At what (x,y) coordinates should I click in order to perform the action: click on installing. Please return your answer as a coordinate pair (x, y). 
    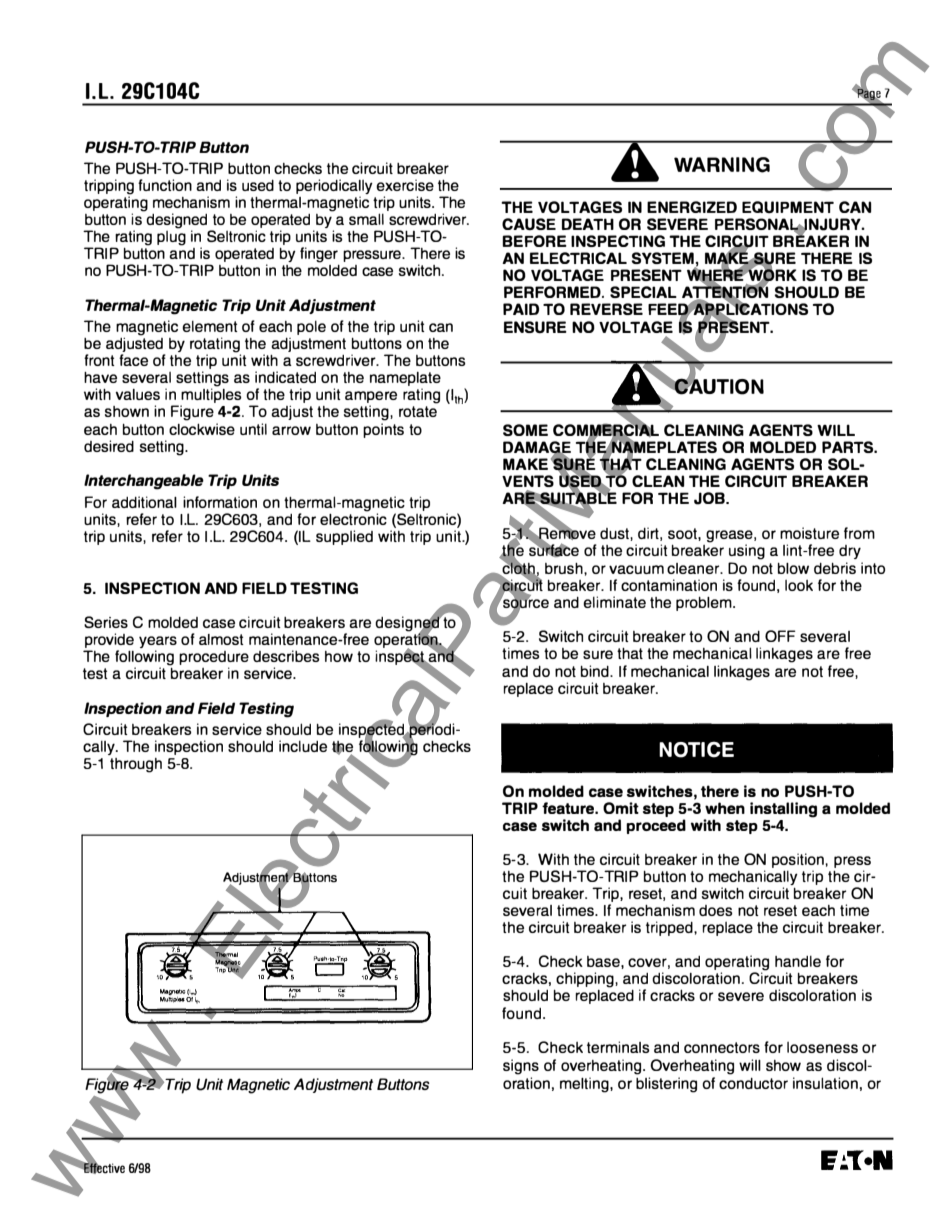
    Looking at the image, I should click on (783, 810).
